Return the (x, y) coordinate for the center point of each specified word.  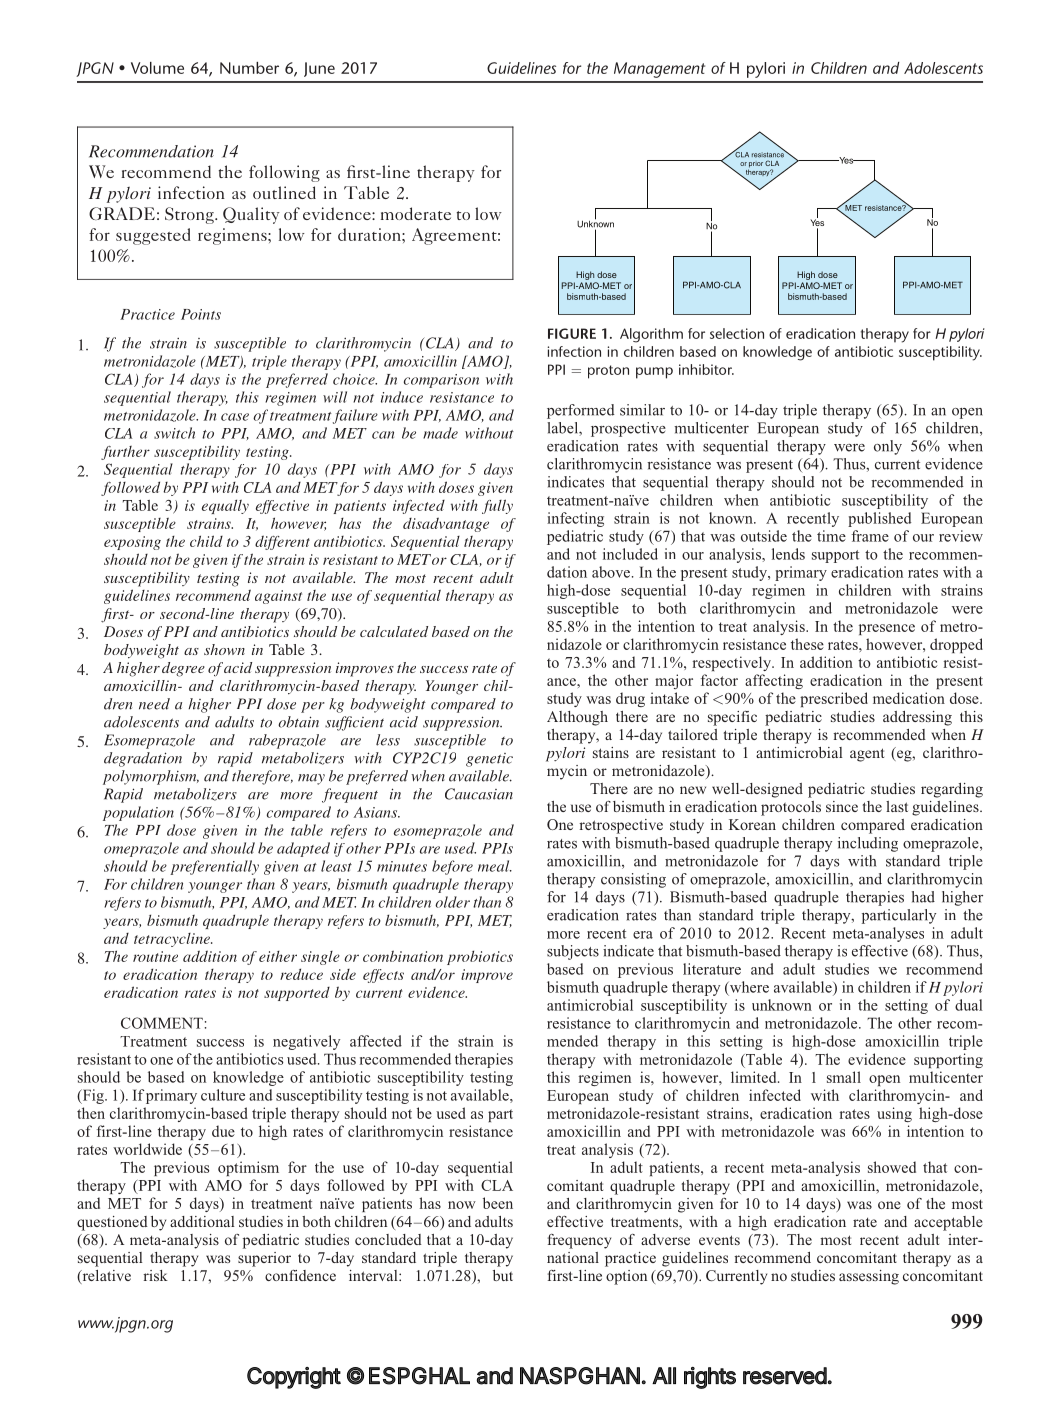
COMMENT (162, 1023)
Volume (157, 68)
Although (577, 718)
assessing (869, 1277)
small (844, 1077)
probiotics (480, 957)
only (888, 447)
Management (659, 70)
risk (155, 1275)
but (503, 1275)
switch (174, 433)
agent (867, 755)
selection (737, 333)
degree (183, 669)
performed (581, 411)
